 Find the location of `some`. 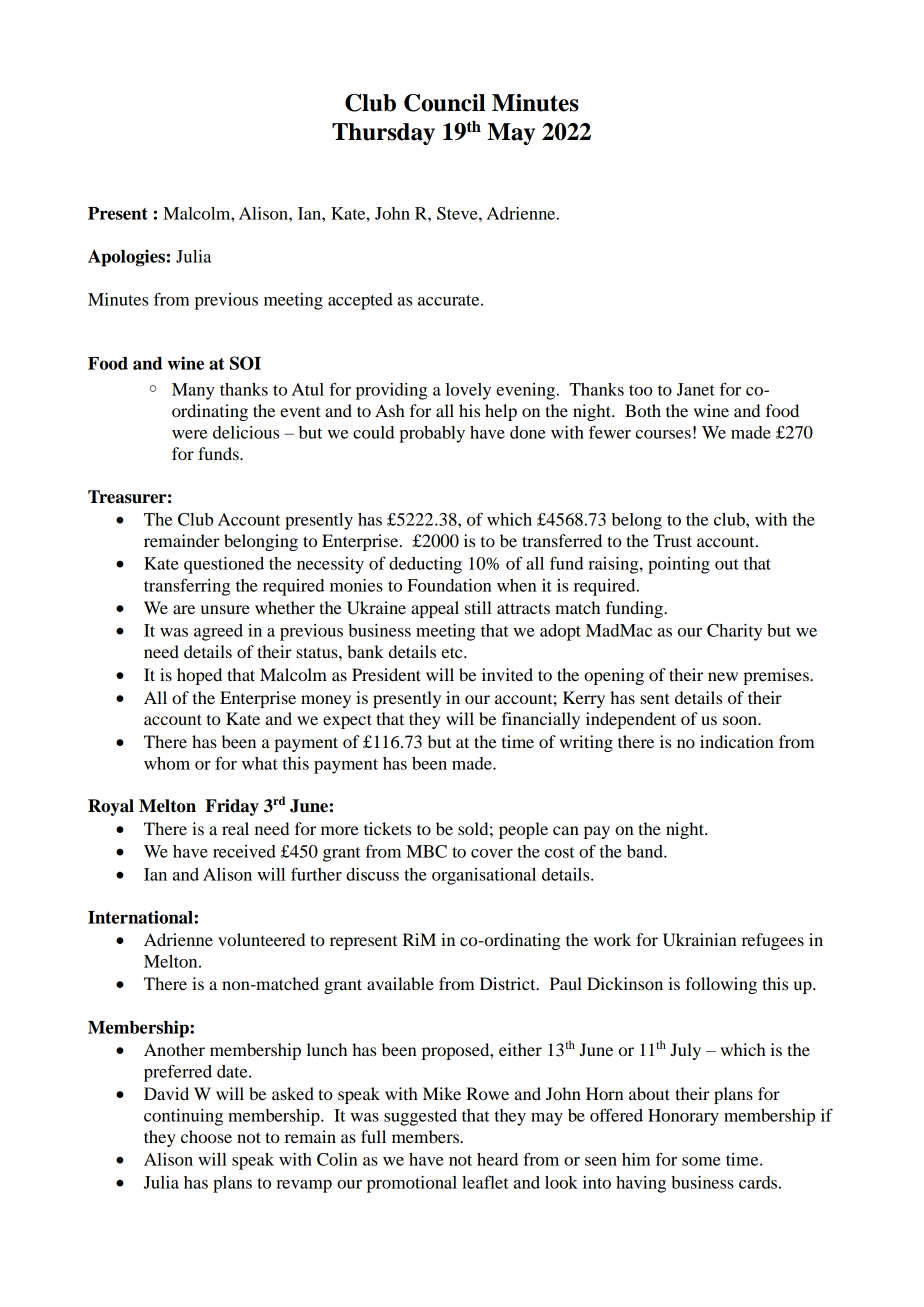

some is located at coordinates (701, 1161).
